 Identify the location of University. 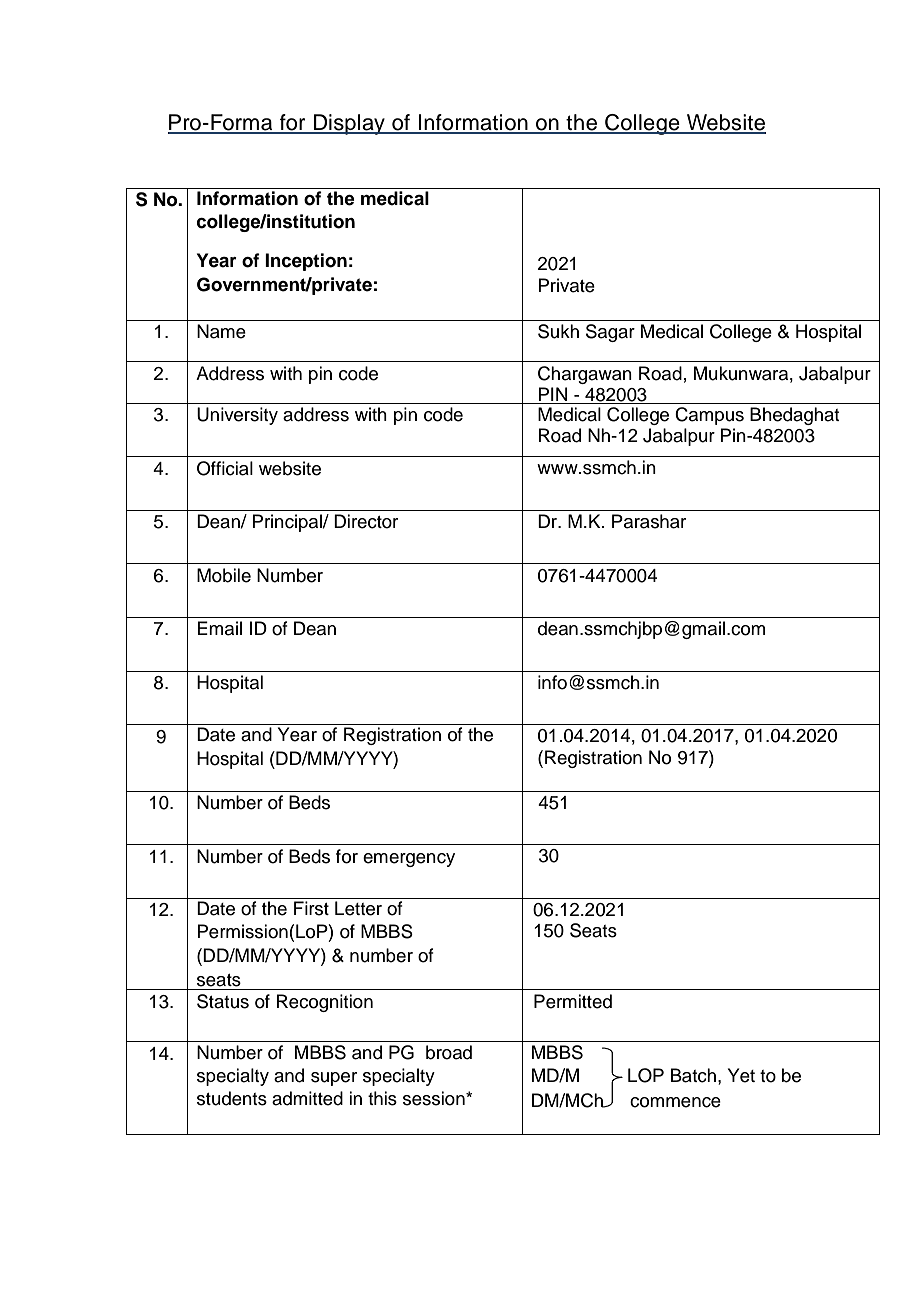
(237, 416).
